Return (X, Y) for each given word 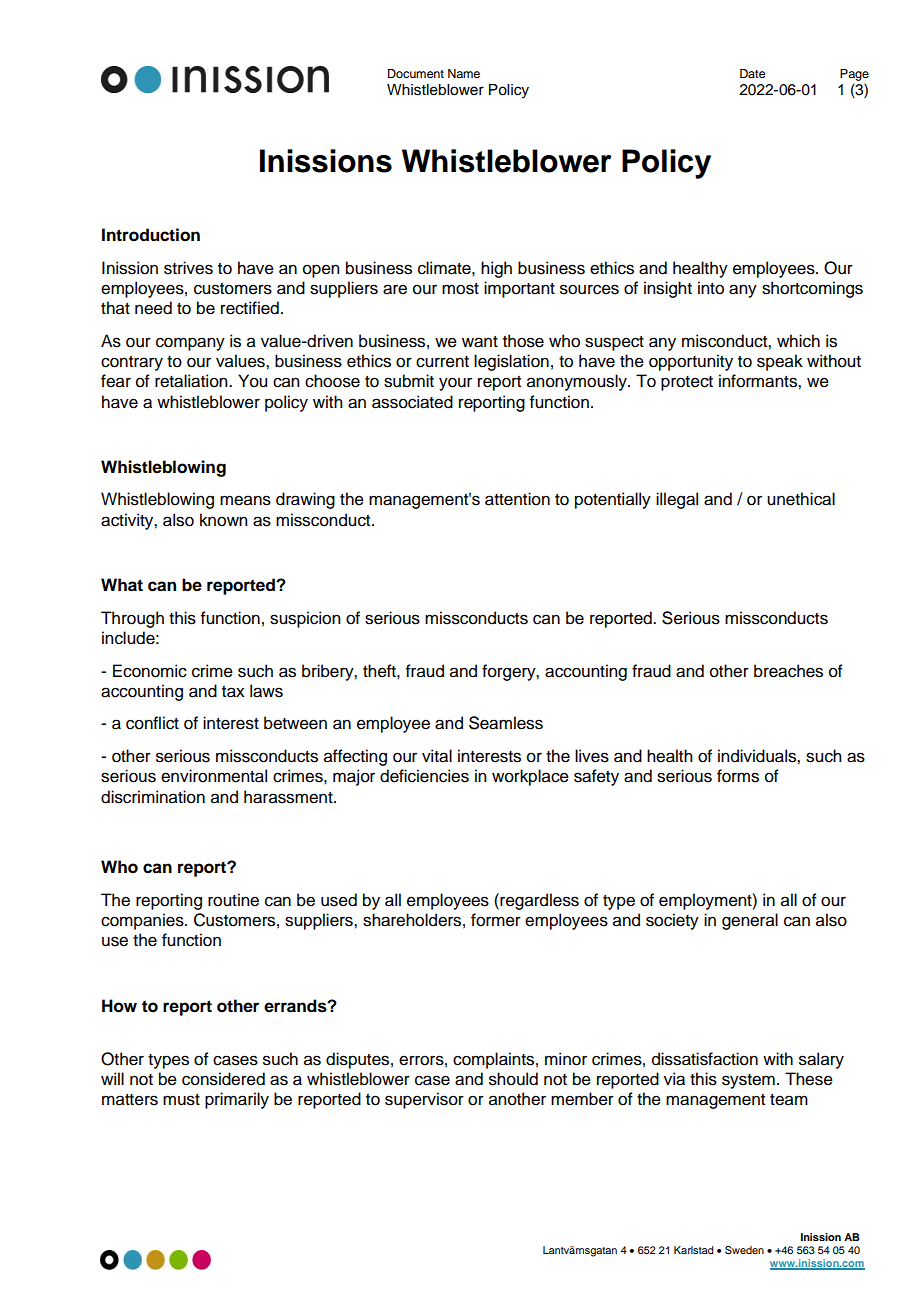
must (181, 1100)
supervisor (424, 1100)
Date (752, 73)
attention (517, 499)
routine (233, 900)
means (245, 500)
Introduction (151, 235)
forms (738, 776)
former (496, 920)
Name (464, 73)
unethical (801, 499)
